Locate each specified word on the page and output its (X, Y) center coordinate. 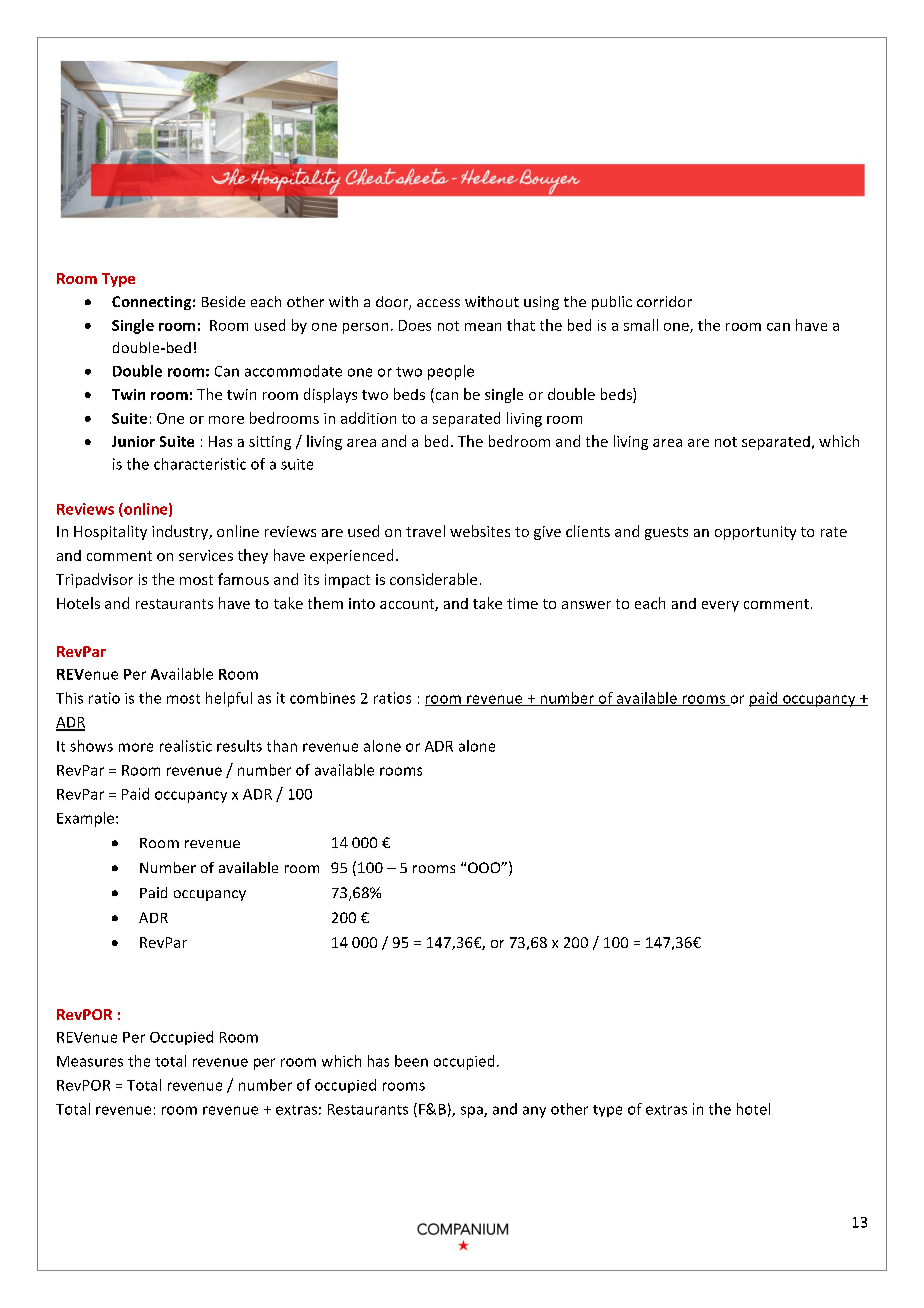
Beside (223, 301)
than (282, 746)
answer (586, 605)
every (720, 606)
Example (87, 819)
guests (666, 533)
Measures (90, 1061)
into (362, 603)
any (534, 1112)
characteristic (200, 464)
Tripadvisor (94, 580)
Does (415, 325)
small (641, 325)
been (411, 1061)
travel (425, 531)
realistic (186, 746)
